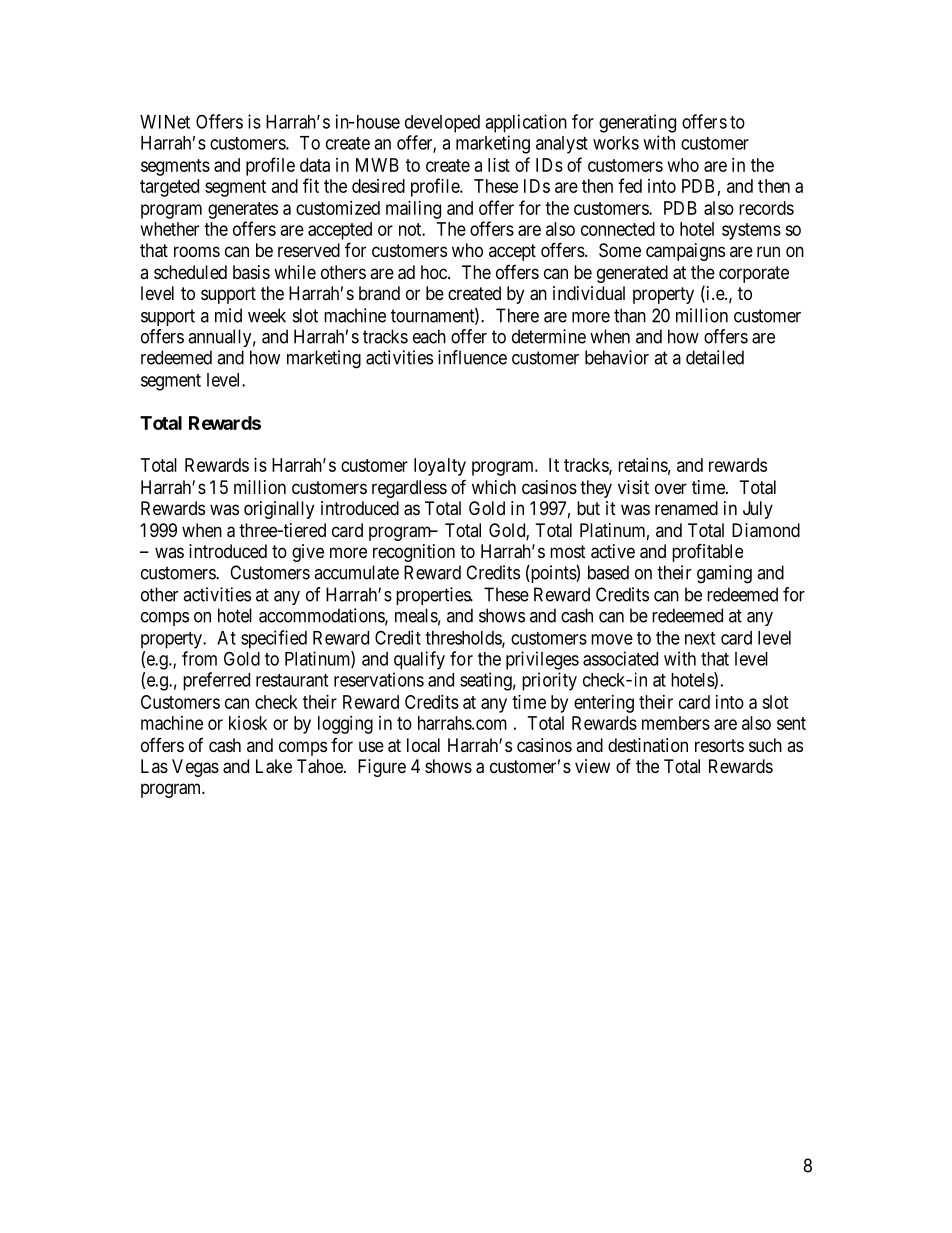 Image resolution: width=952 pixels, height=1233 pixels. What do you see at coordinates (423, 745) in the page?
I see `local` at bounding box center [423, 745].
